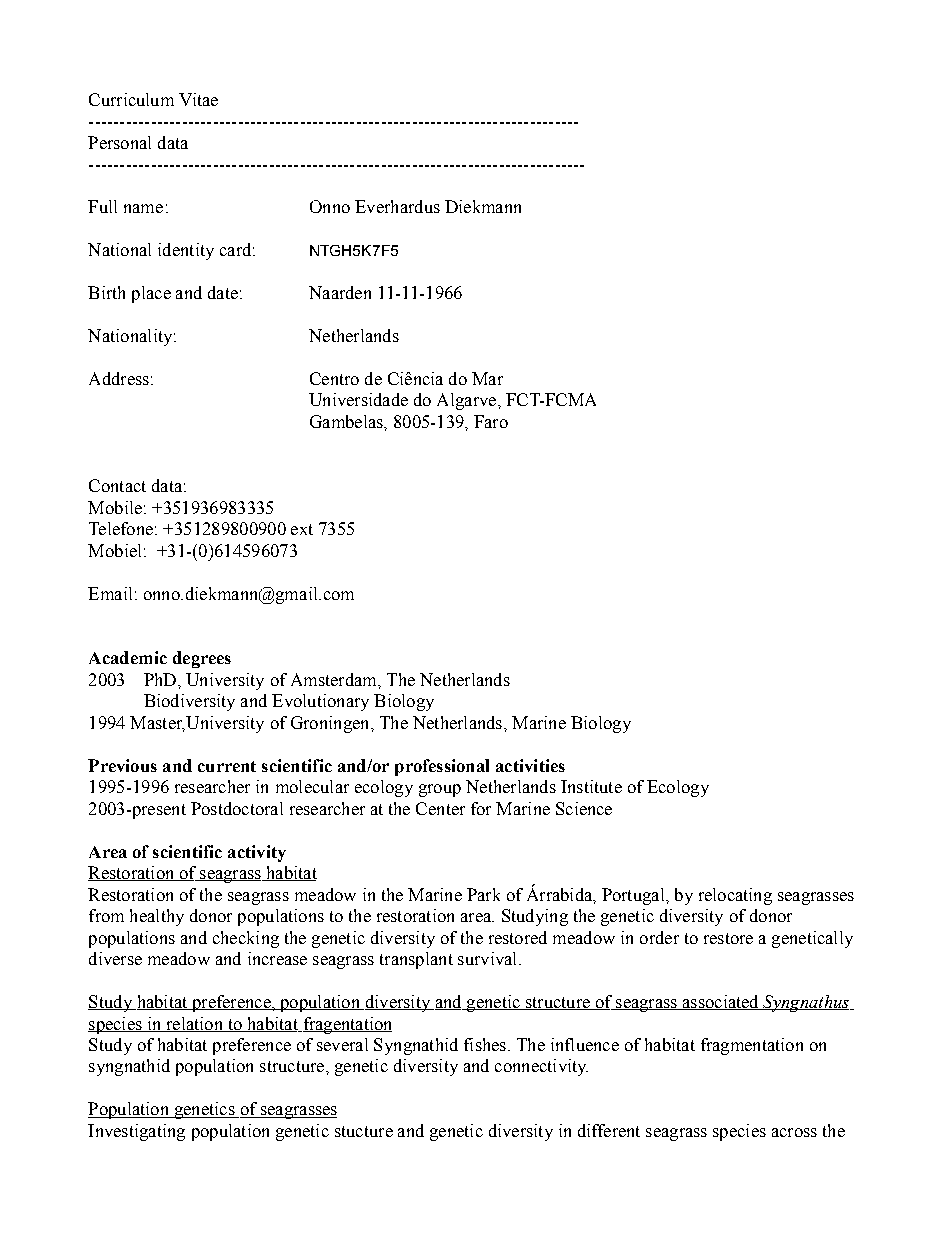 This image has width=952, height=1233. I want to click on Vitae, so click(198, 99).
